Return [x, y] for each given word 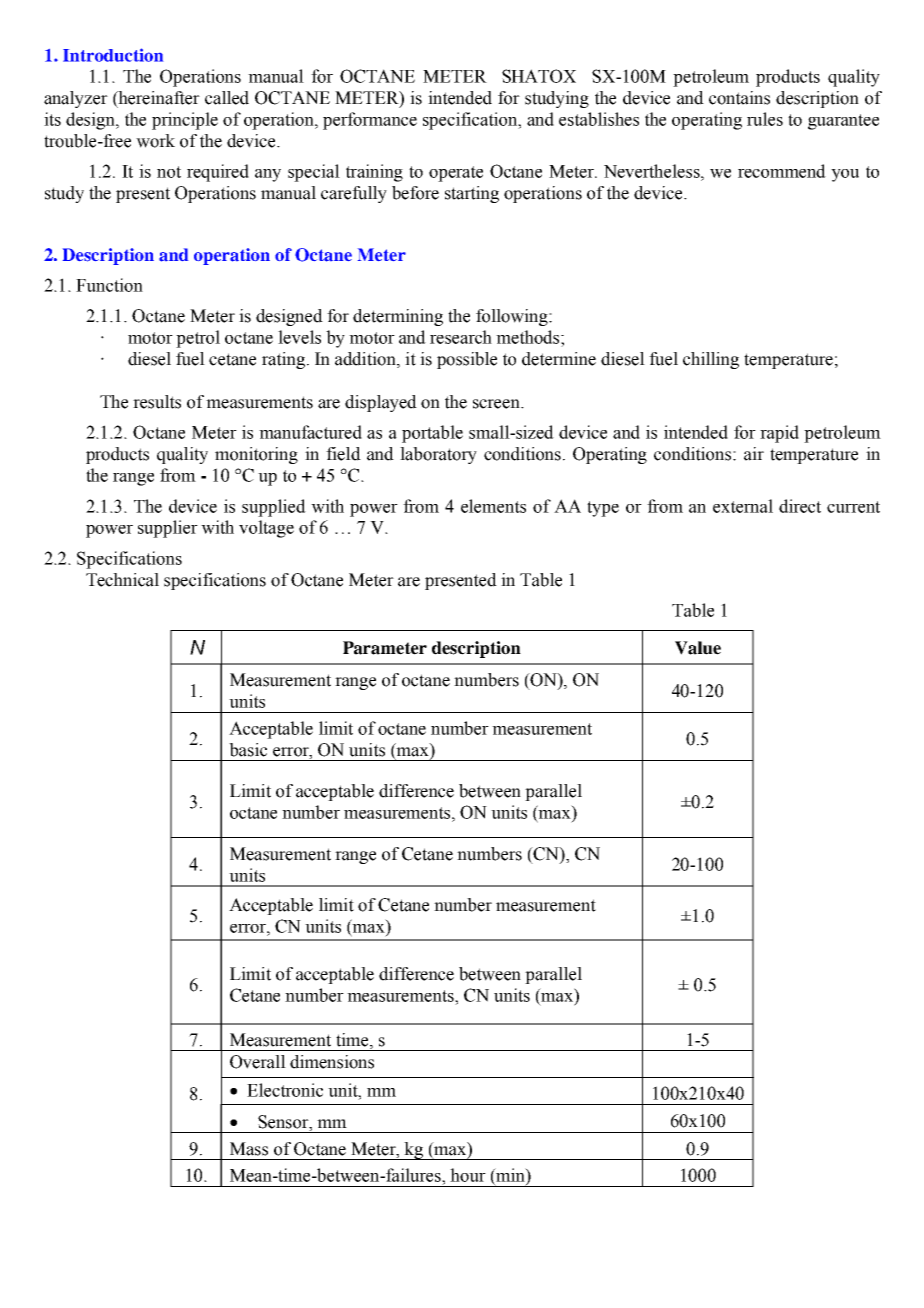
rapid [779, 434]
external [743, 506]
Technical [122, 580]
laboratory [438, 455]
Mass [249, 1149]
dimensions [332, 1062]
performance [370, 121]
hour [468, 1175]
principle [185, 121]
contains [739, 98]
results [157, 402]
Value [698, 648]
